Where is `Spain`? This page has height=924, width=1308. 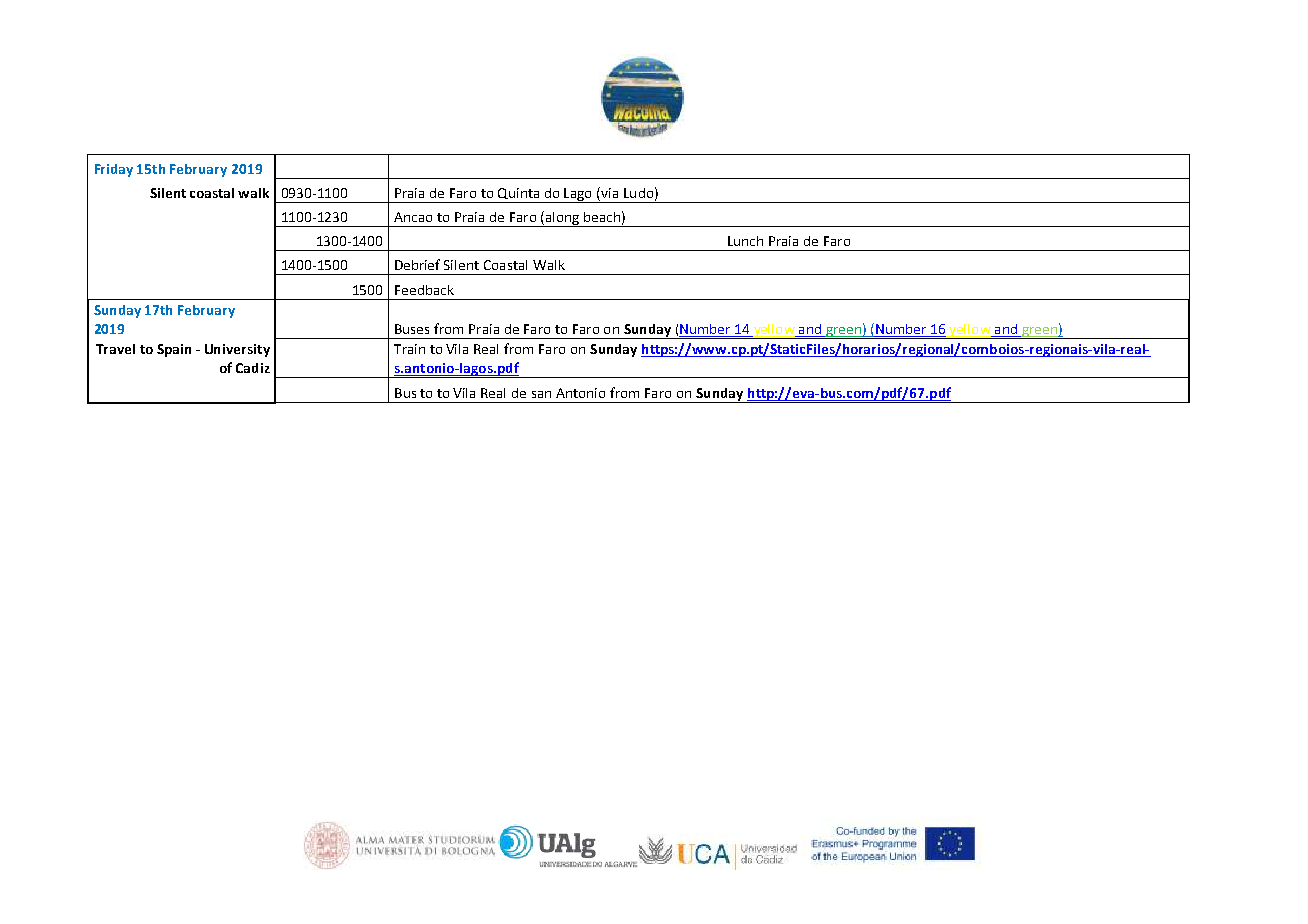
Spain is located at coordinates (174, 350).
